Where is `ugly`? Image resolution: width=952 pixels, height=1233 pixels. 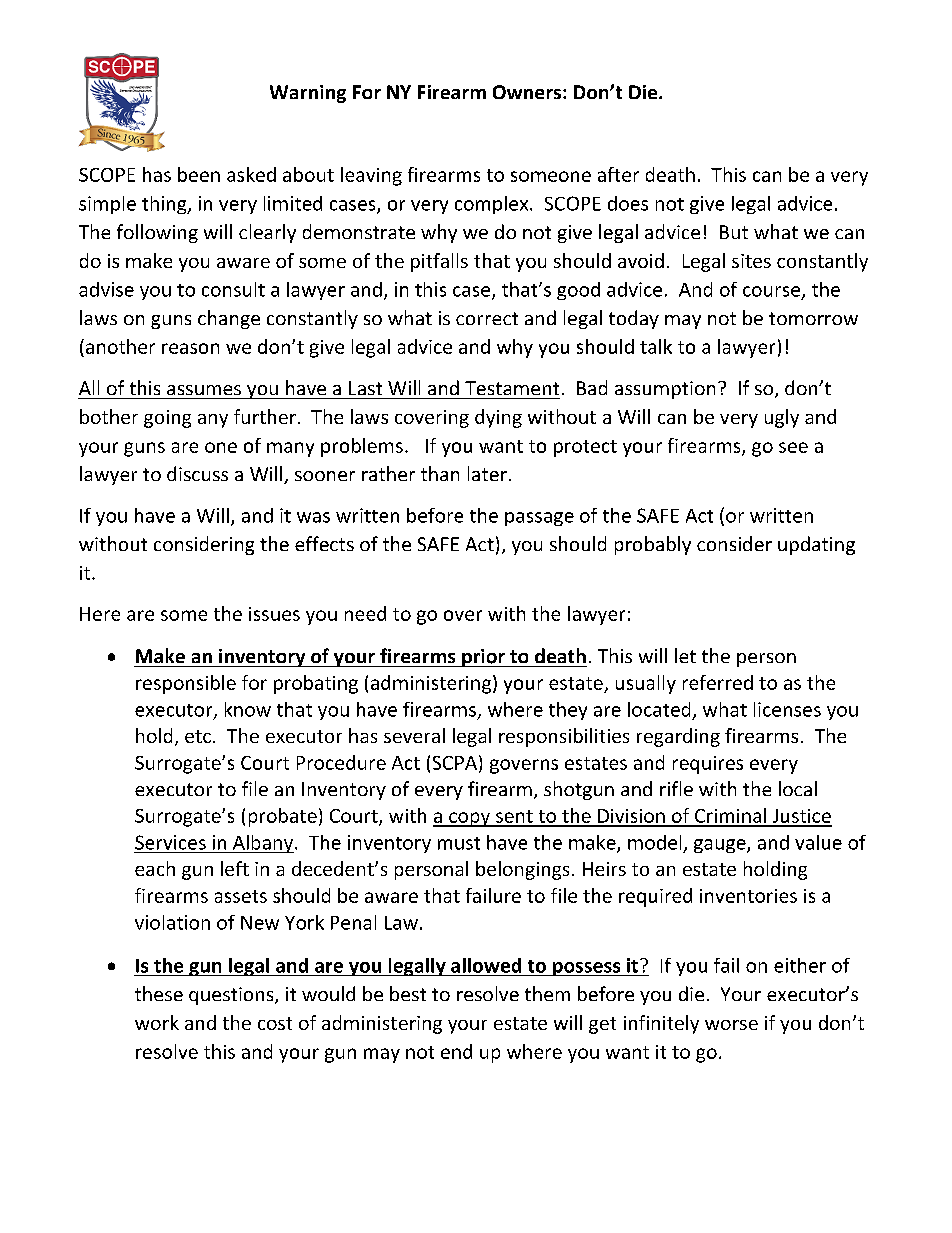 ugly is located at coordinates (782, 418).
